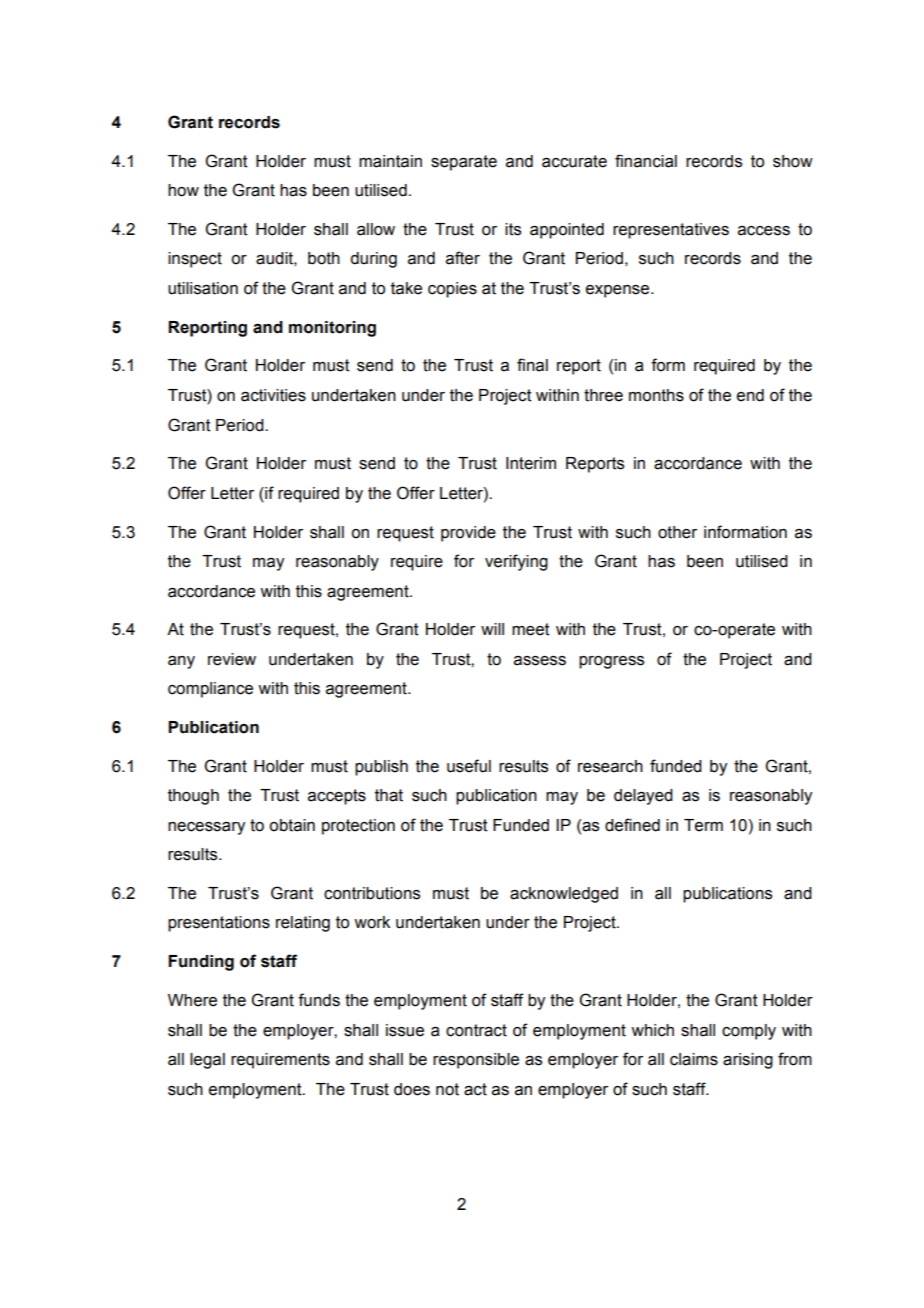 Image resolution: width=924 pixels, height=1308 pixels. I want to click on activities, so click(273, 395).
